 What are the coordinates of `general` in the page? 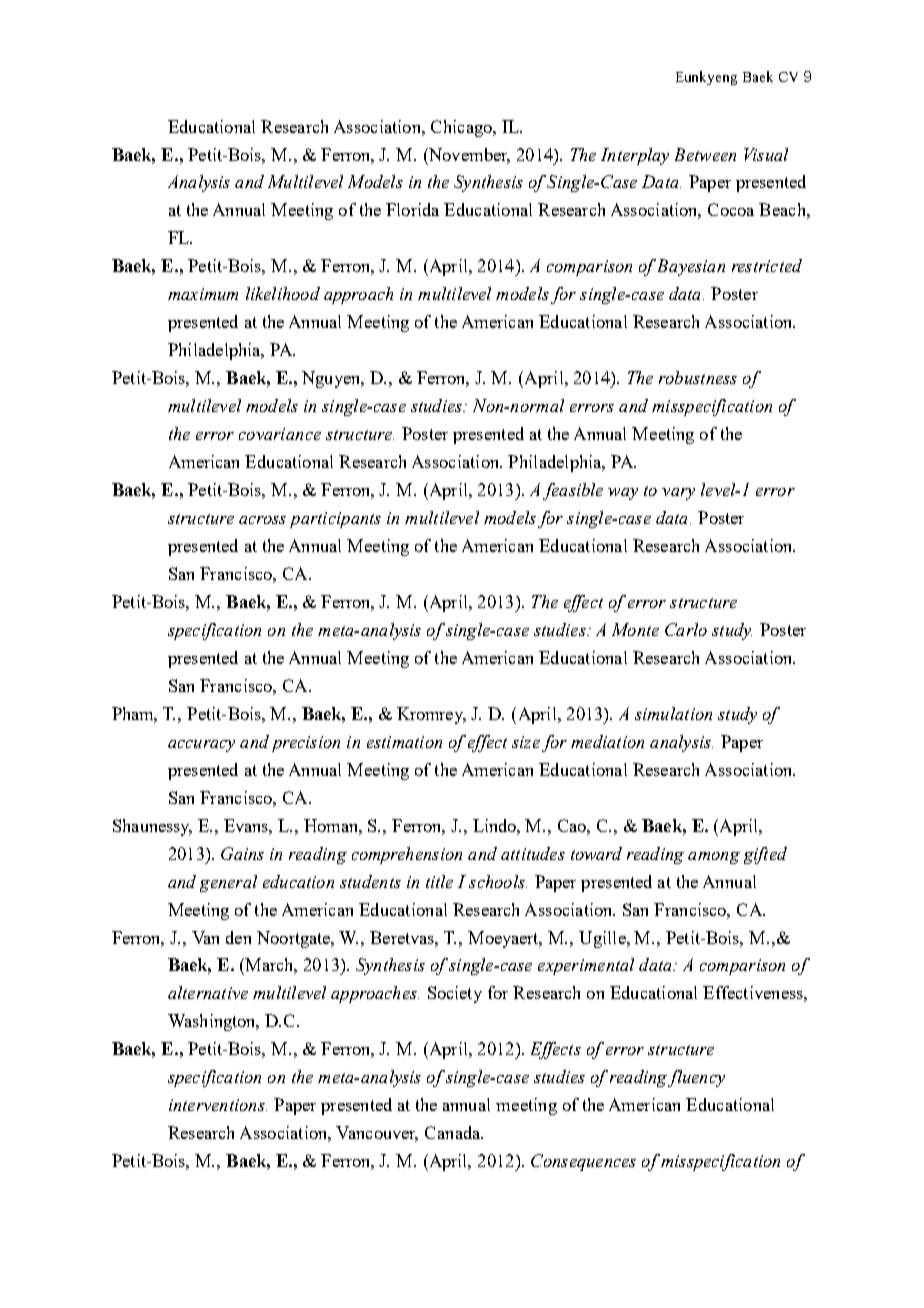 It's located at (228, 883).
